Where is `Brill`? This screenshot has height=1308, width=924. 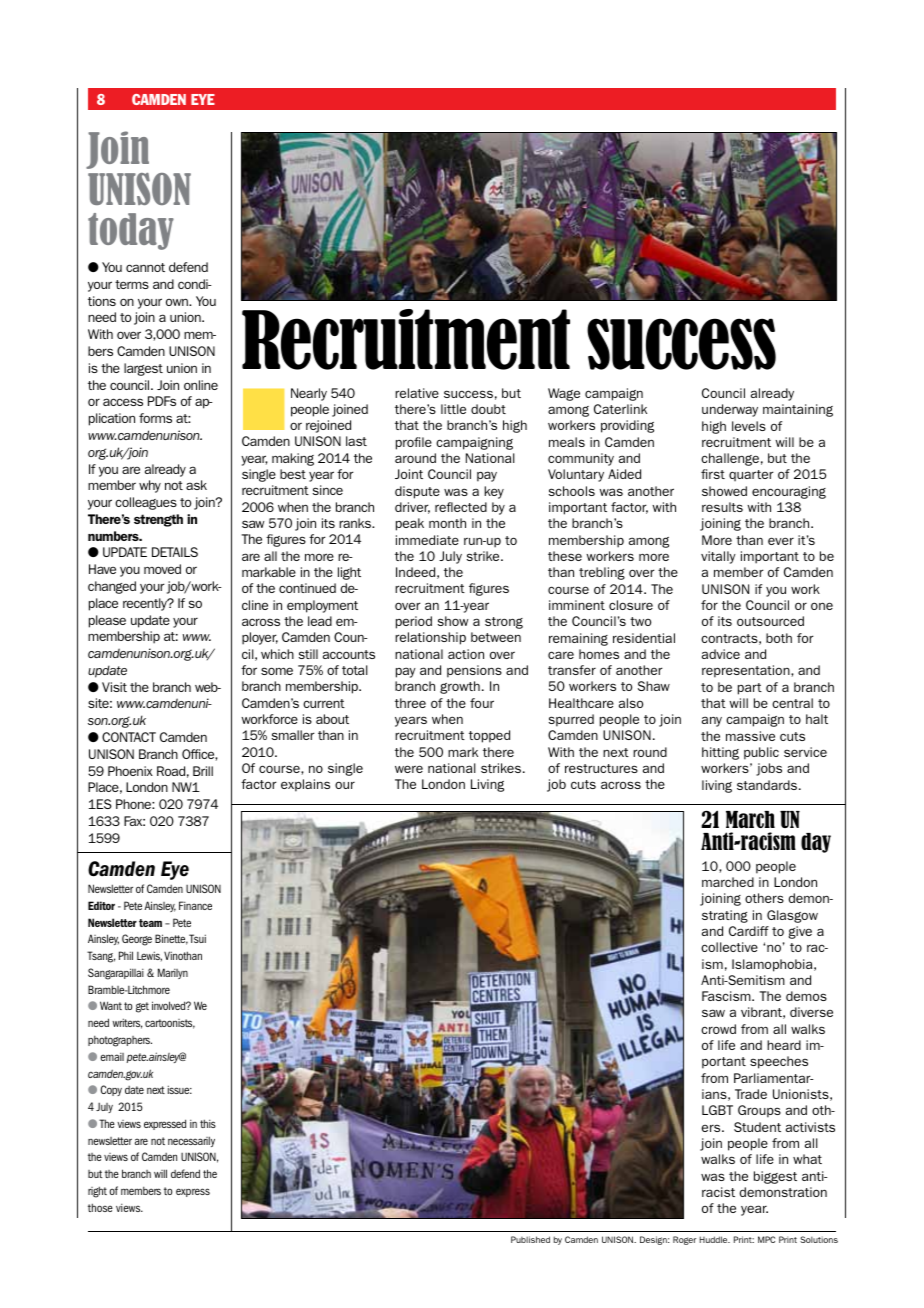
Brill is located at coordinates (203, 771).
